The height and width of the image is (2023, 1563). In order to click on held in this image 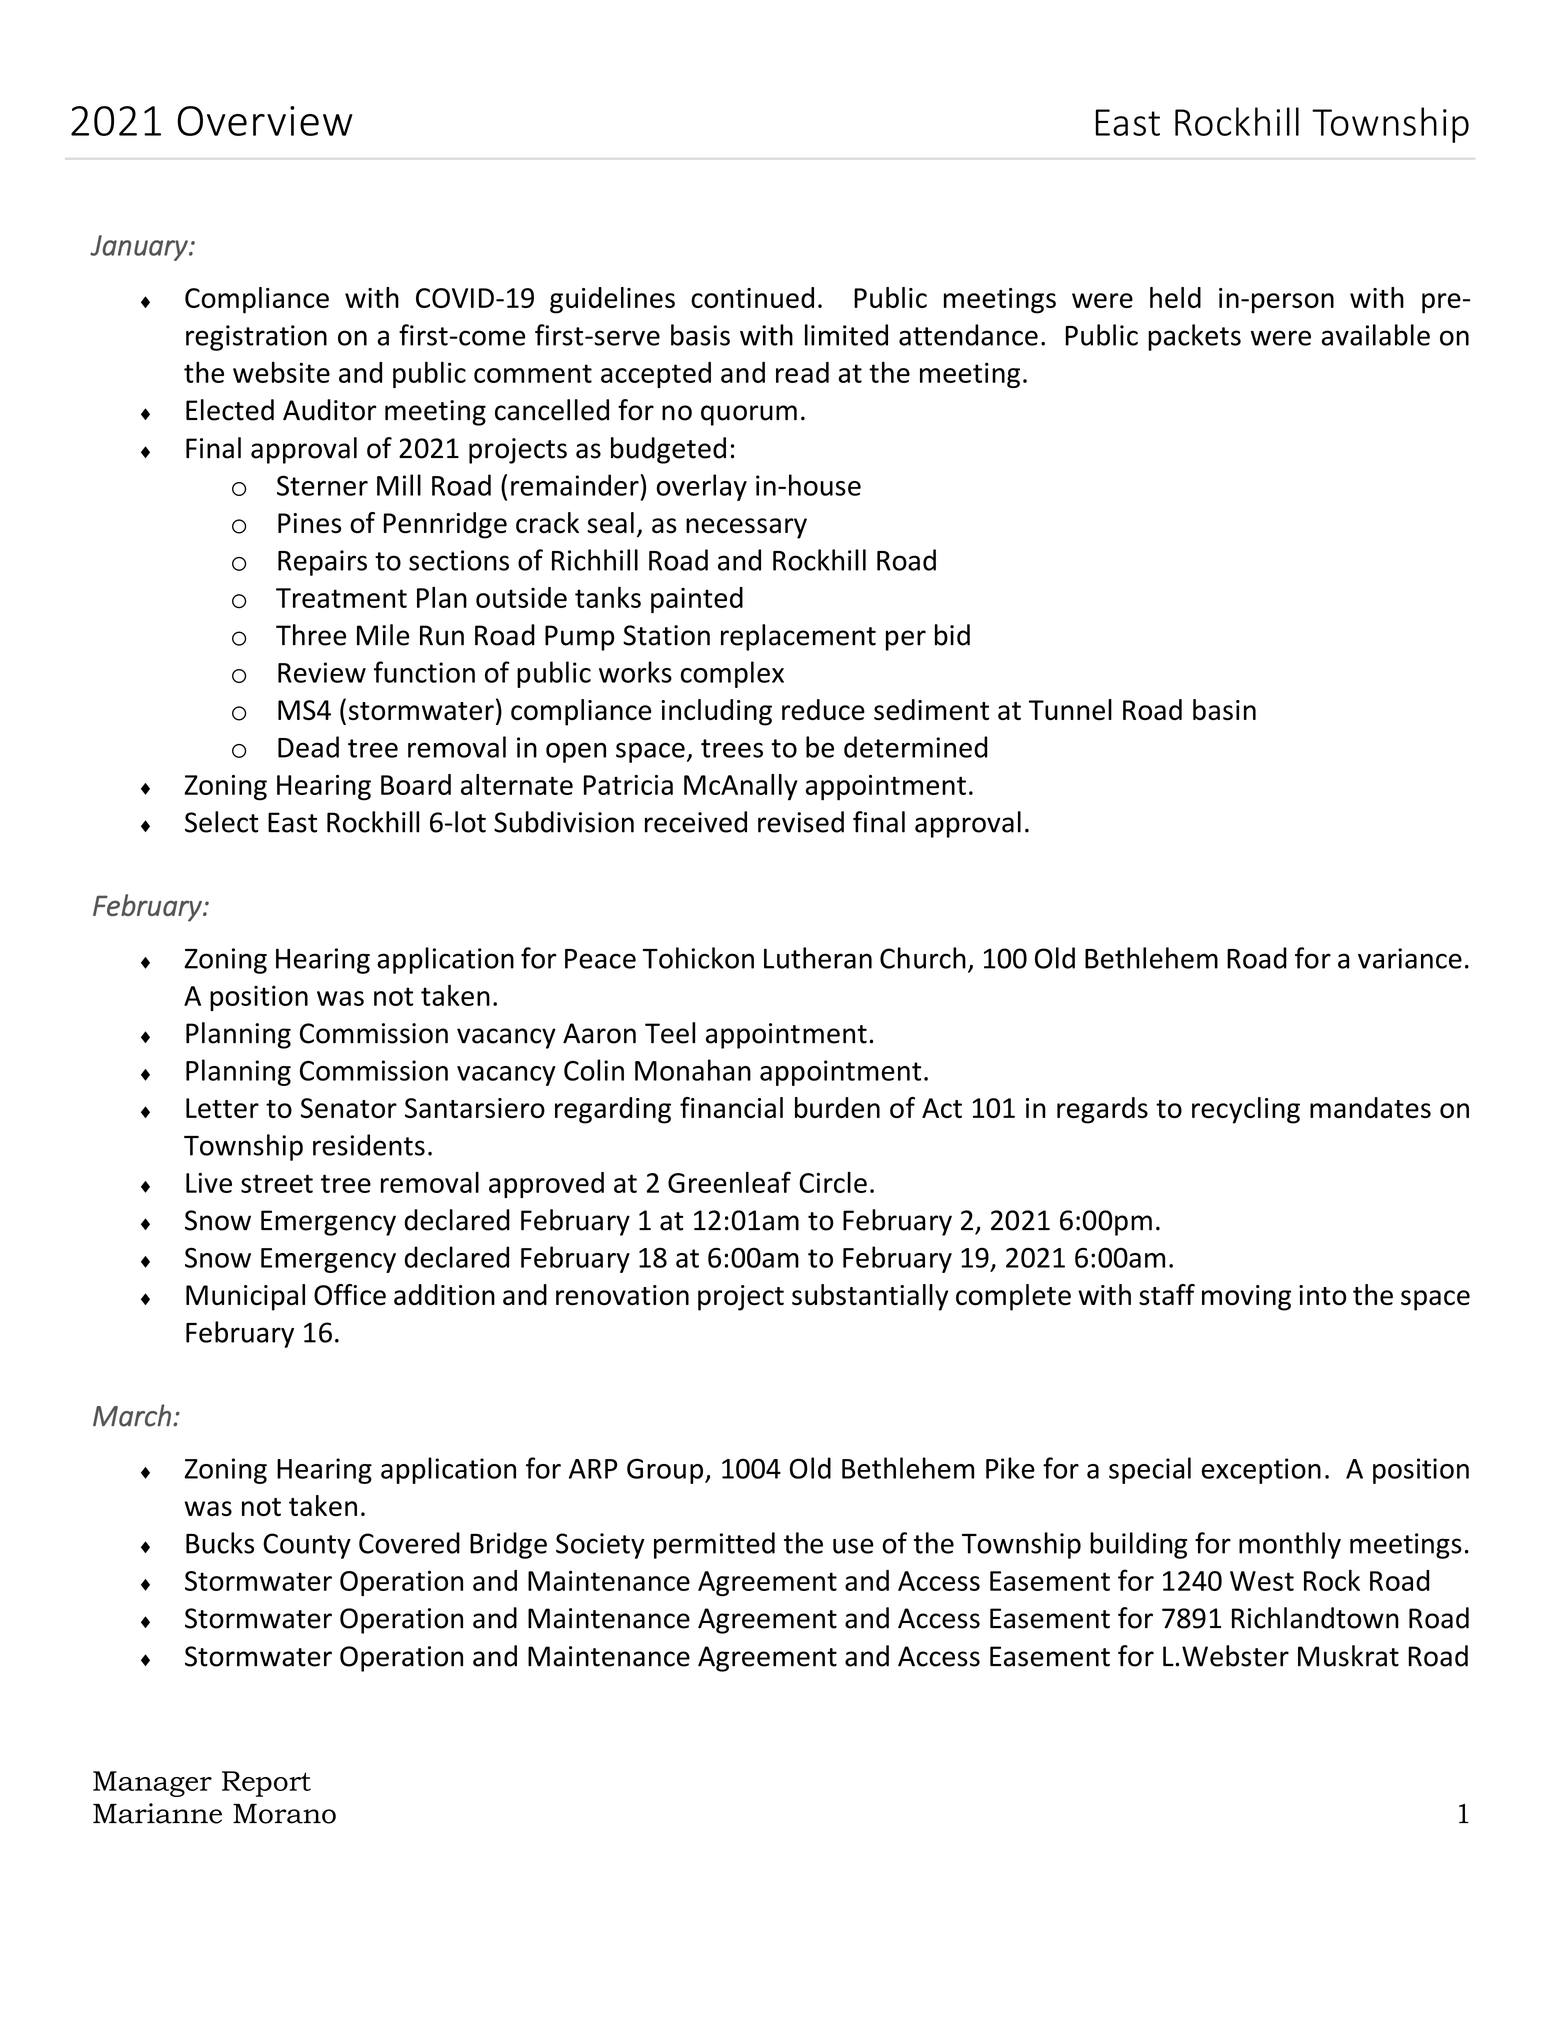, I will do `click(1175, 297)`.
